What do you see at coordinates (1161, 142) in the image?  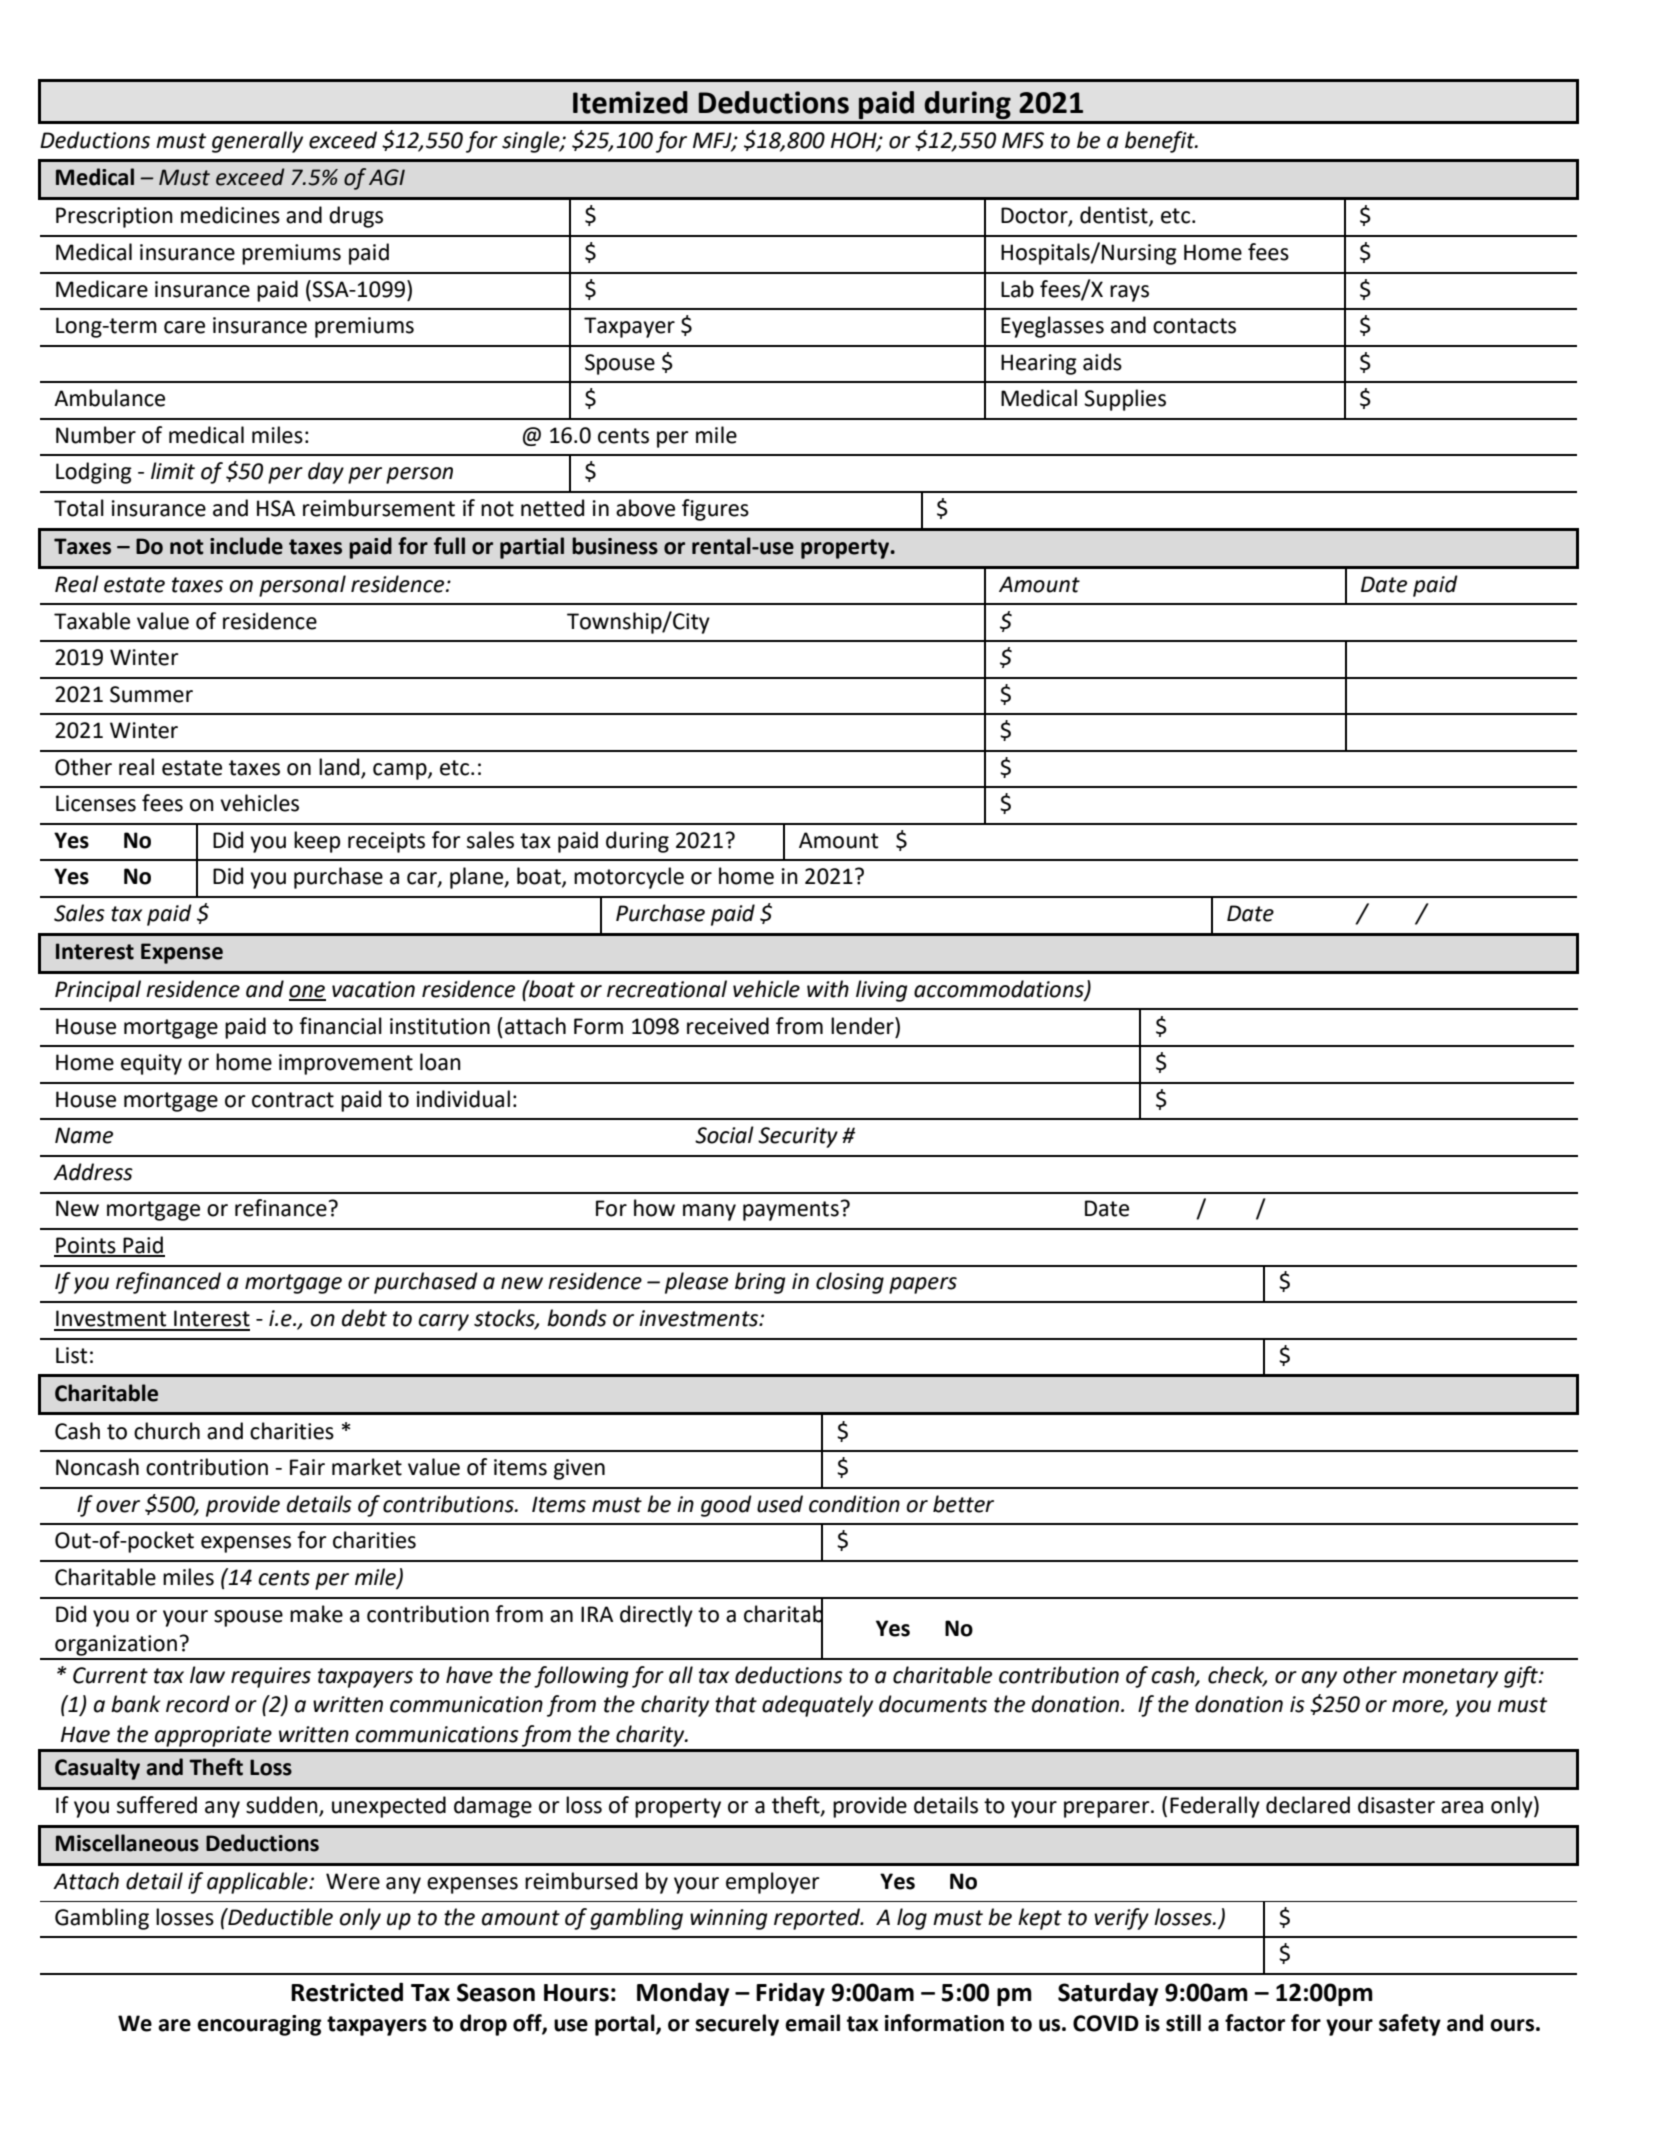 I see `benefit` at bounding box center [1161, 142].
